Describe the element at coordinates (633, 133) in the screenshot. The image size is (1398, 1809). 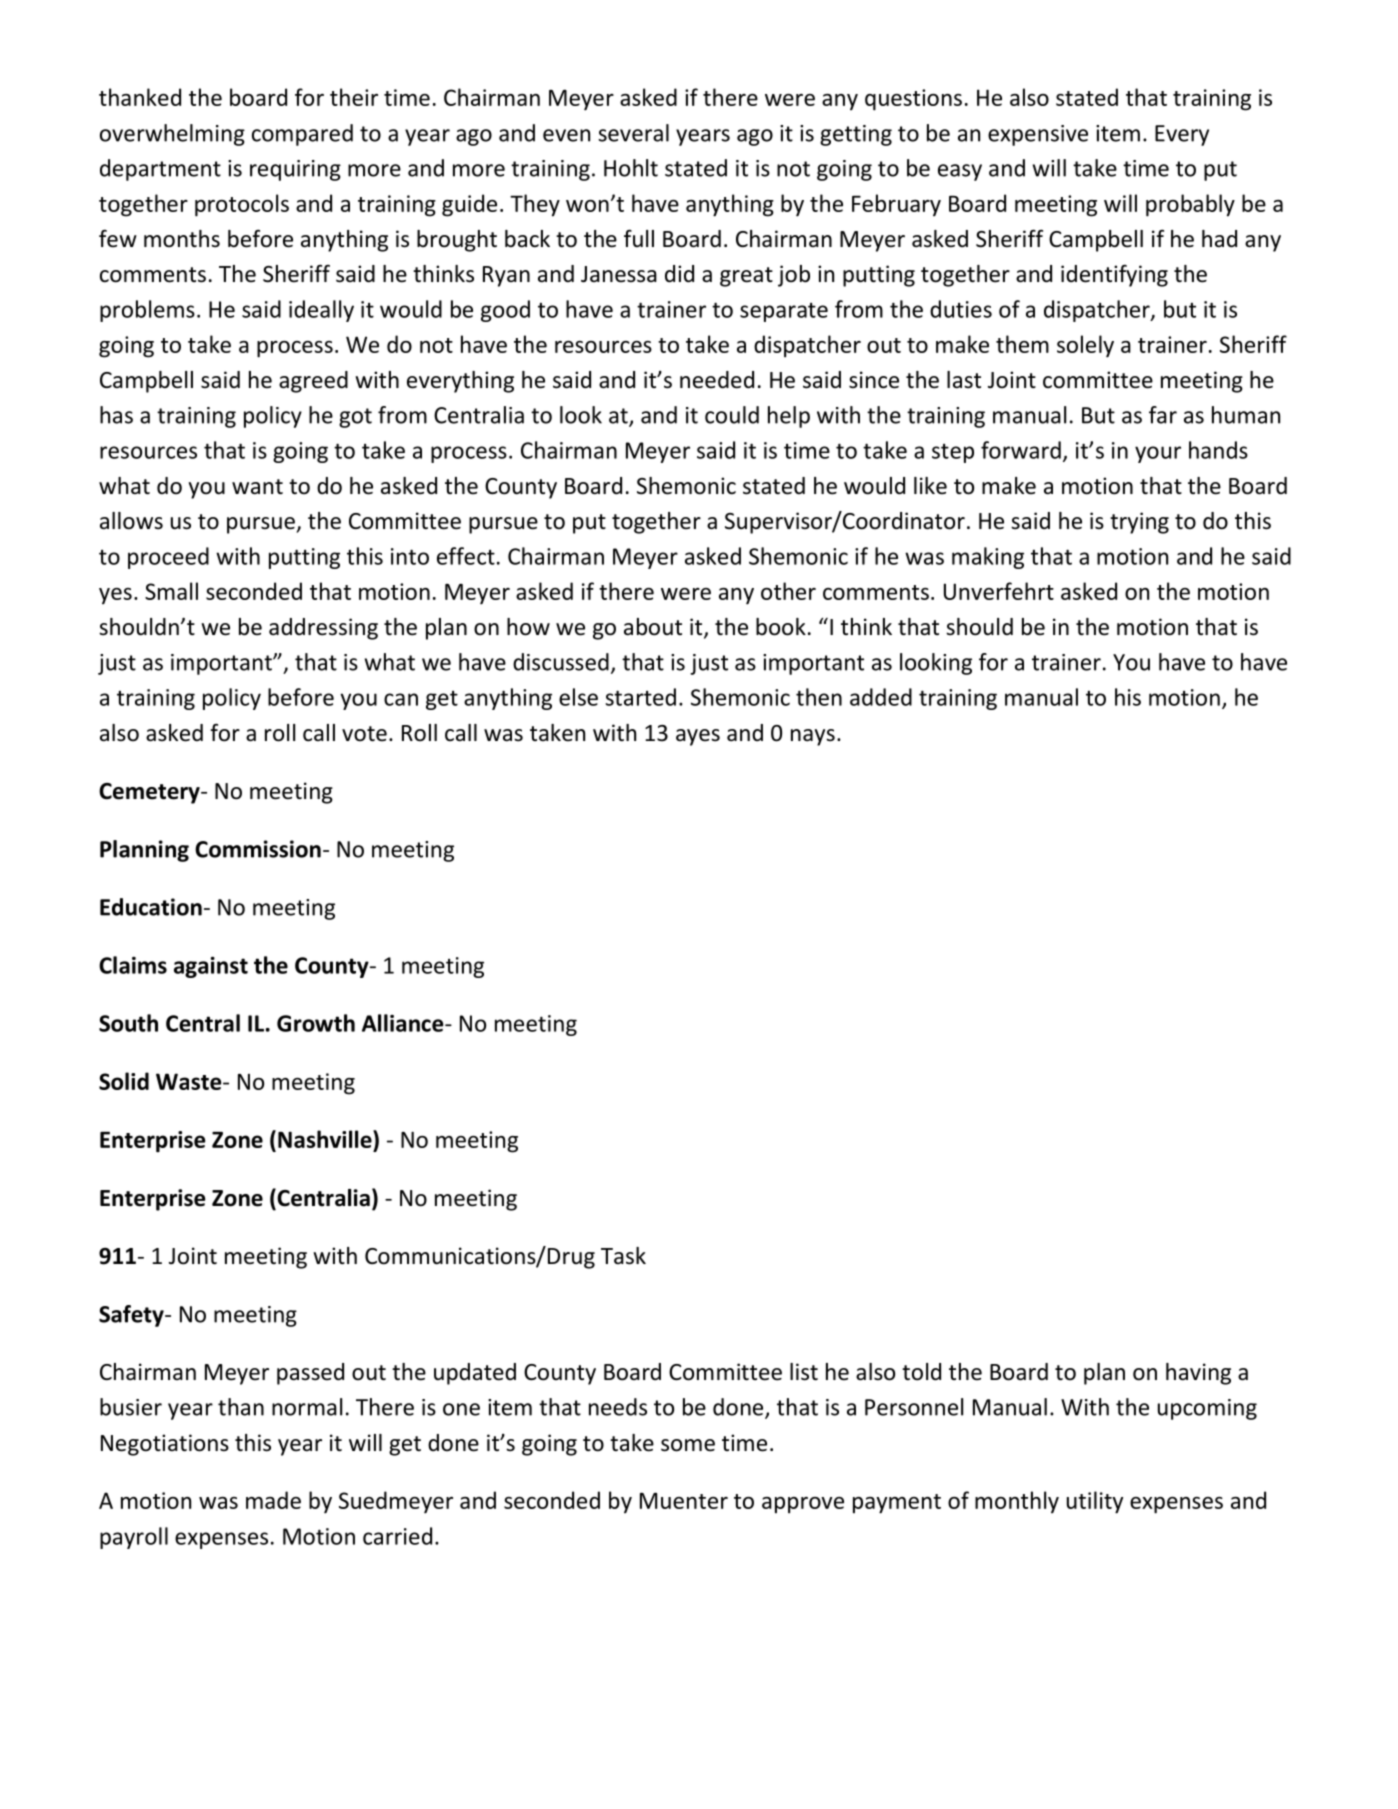
I see `several` at that location.
